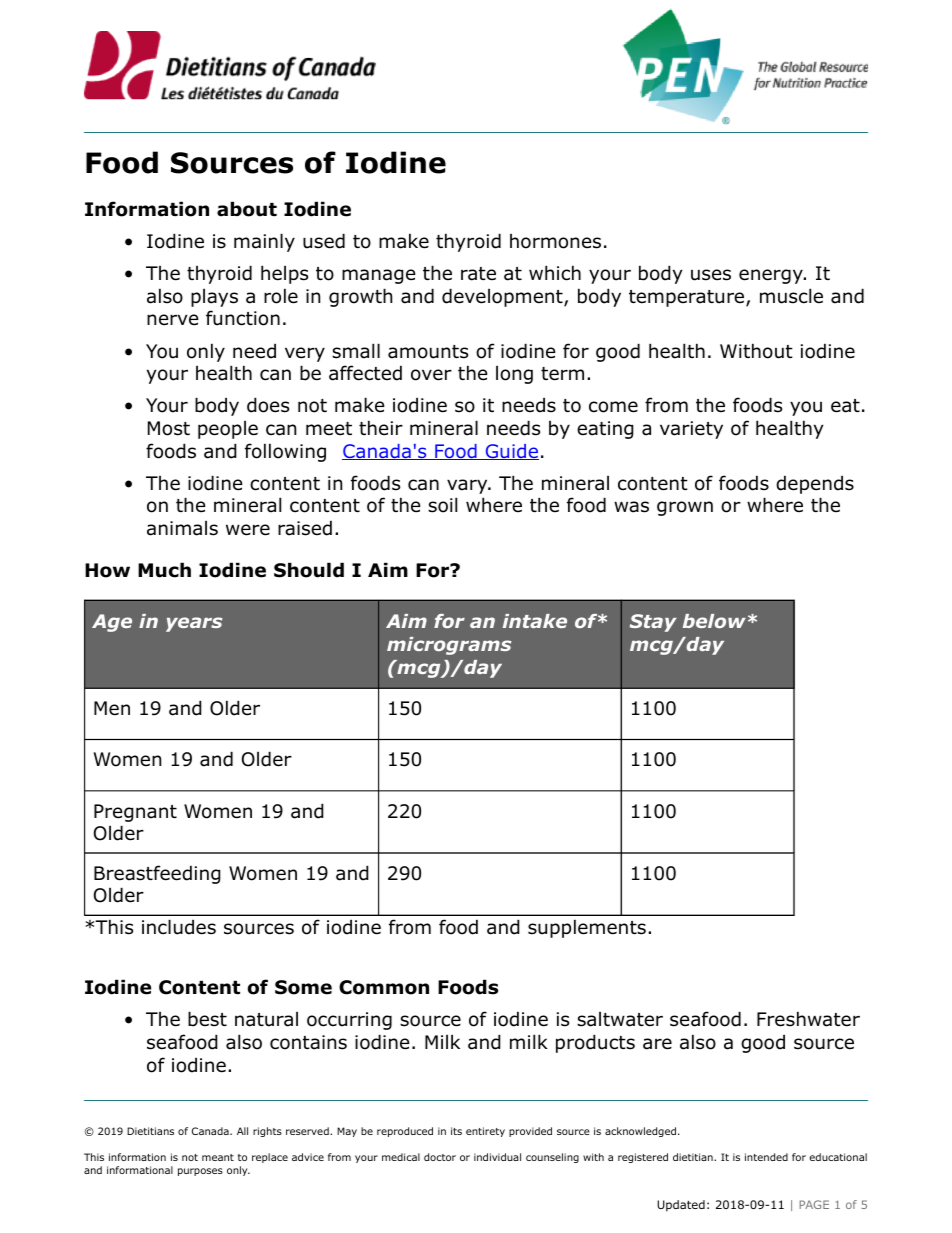  What do you see at coordinates (808, 1019) in the document?
I see `Freshwater` at bounding box center [808, 1019].
